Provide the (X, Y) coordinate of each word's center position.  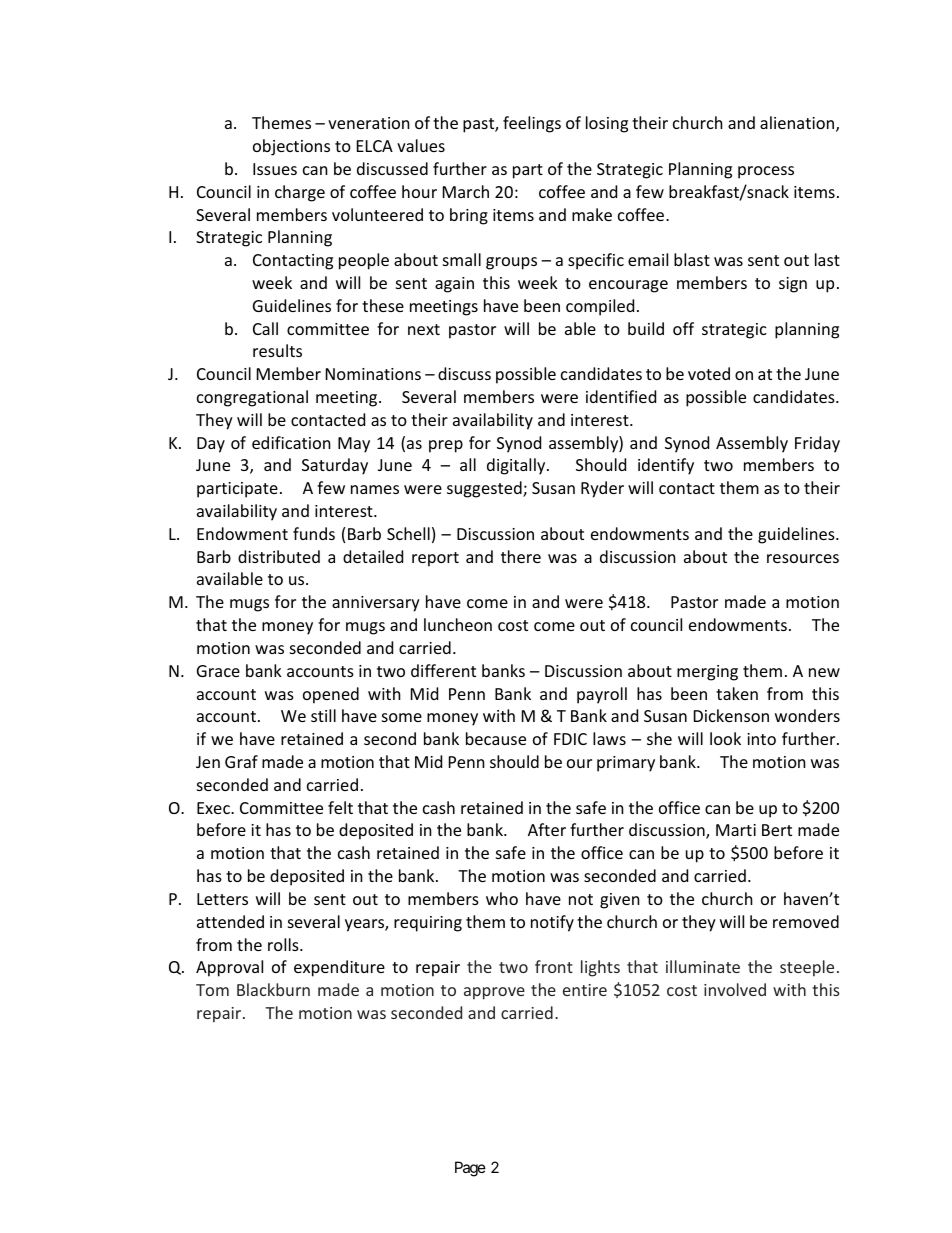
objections (291, 147)
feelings (532, 124)
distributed (279, 556)
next (424, 329)
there (521, 556)
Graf (241, 761)
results (277, 350)
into (761, 739)
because (496, 738)
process (766, 172)
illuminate (703, 966)
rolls (284, 944)
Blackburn (273, 989)
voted (709, 373)
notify (552, 923)
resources (803, 558)
